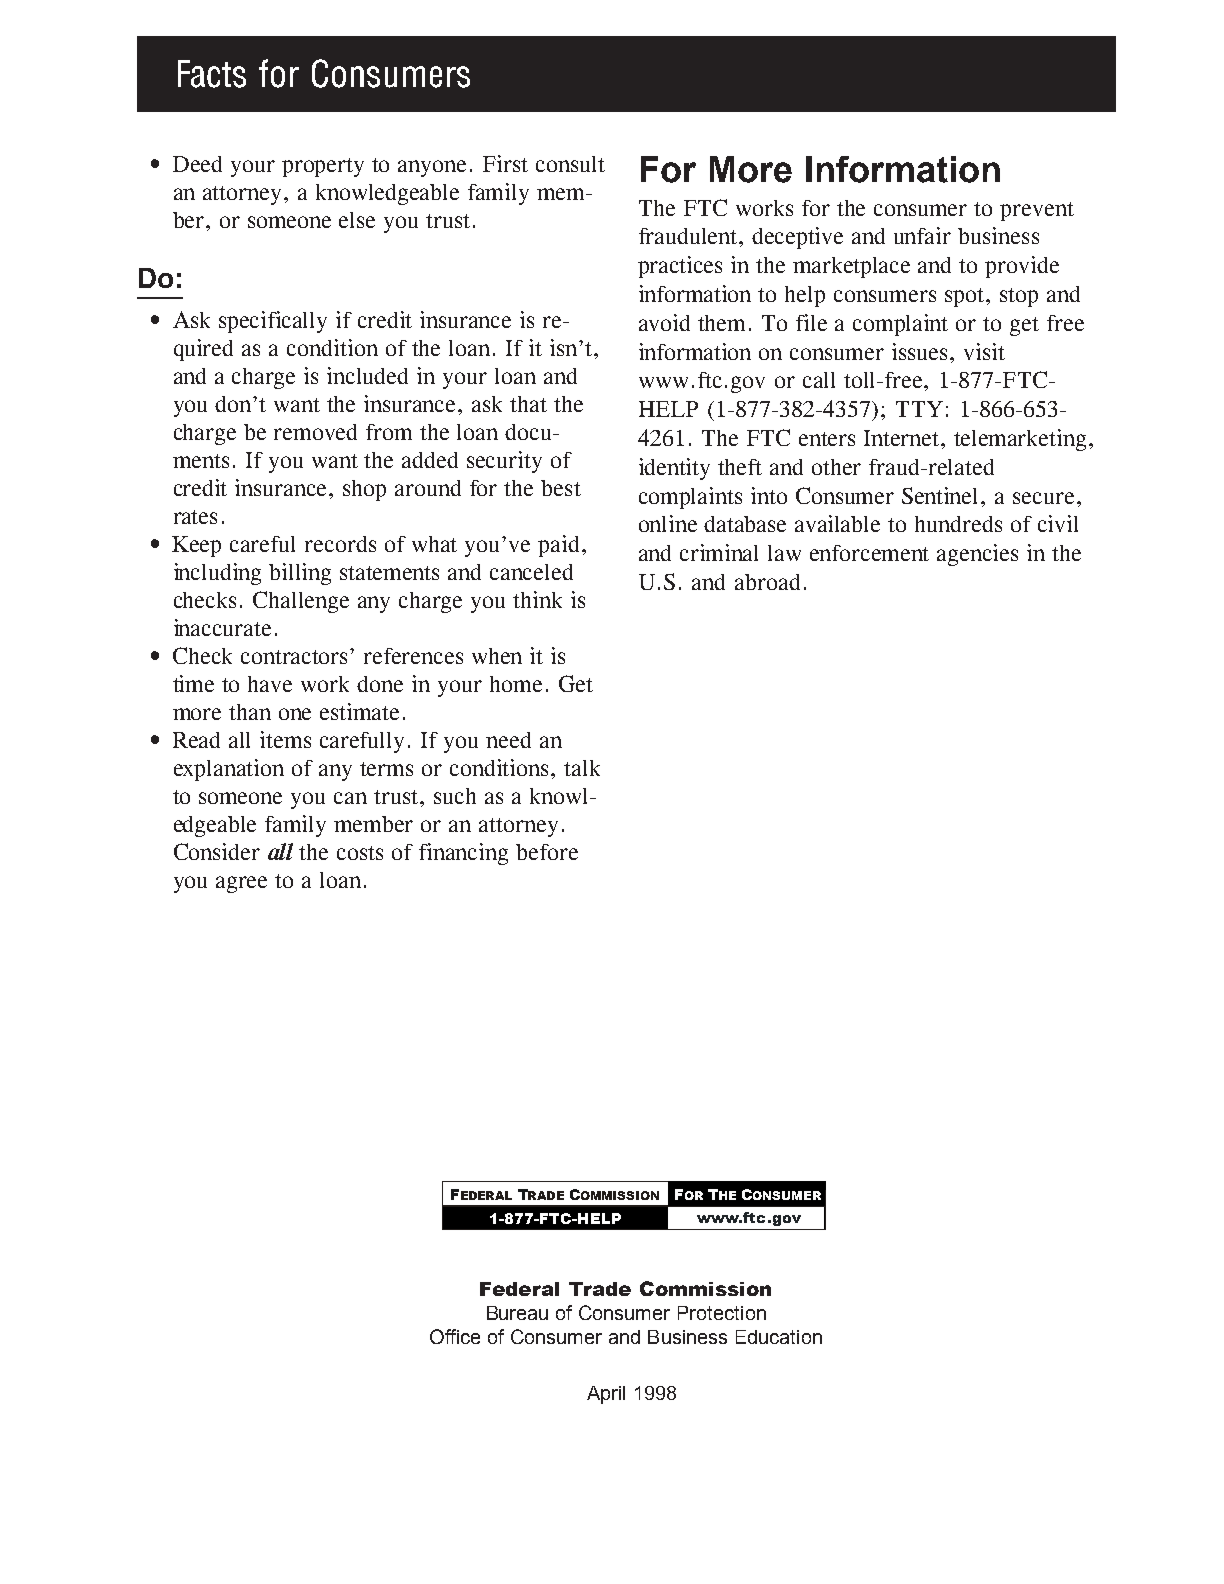  What do you see at coordinates (301, 602) in the image?
I see `Challenge` at bounding box center [301, 602].
